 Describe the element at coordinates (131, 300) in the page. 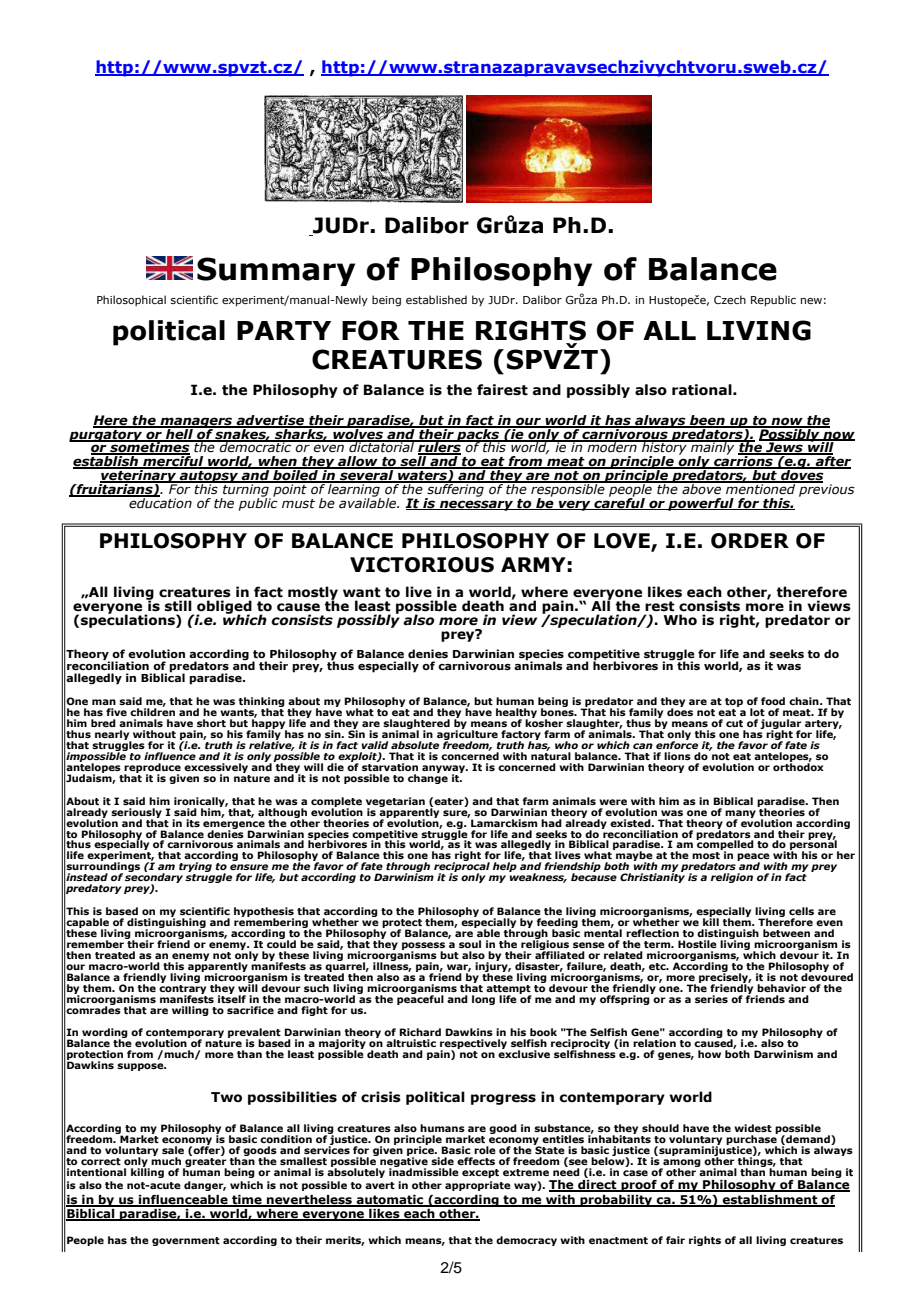

I see `Philosophical` at that location.
